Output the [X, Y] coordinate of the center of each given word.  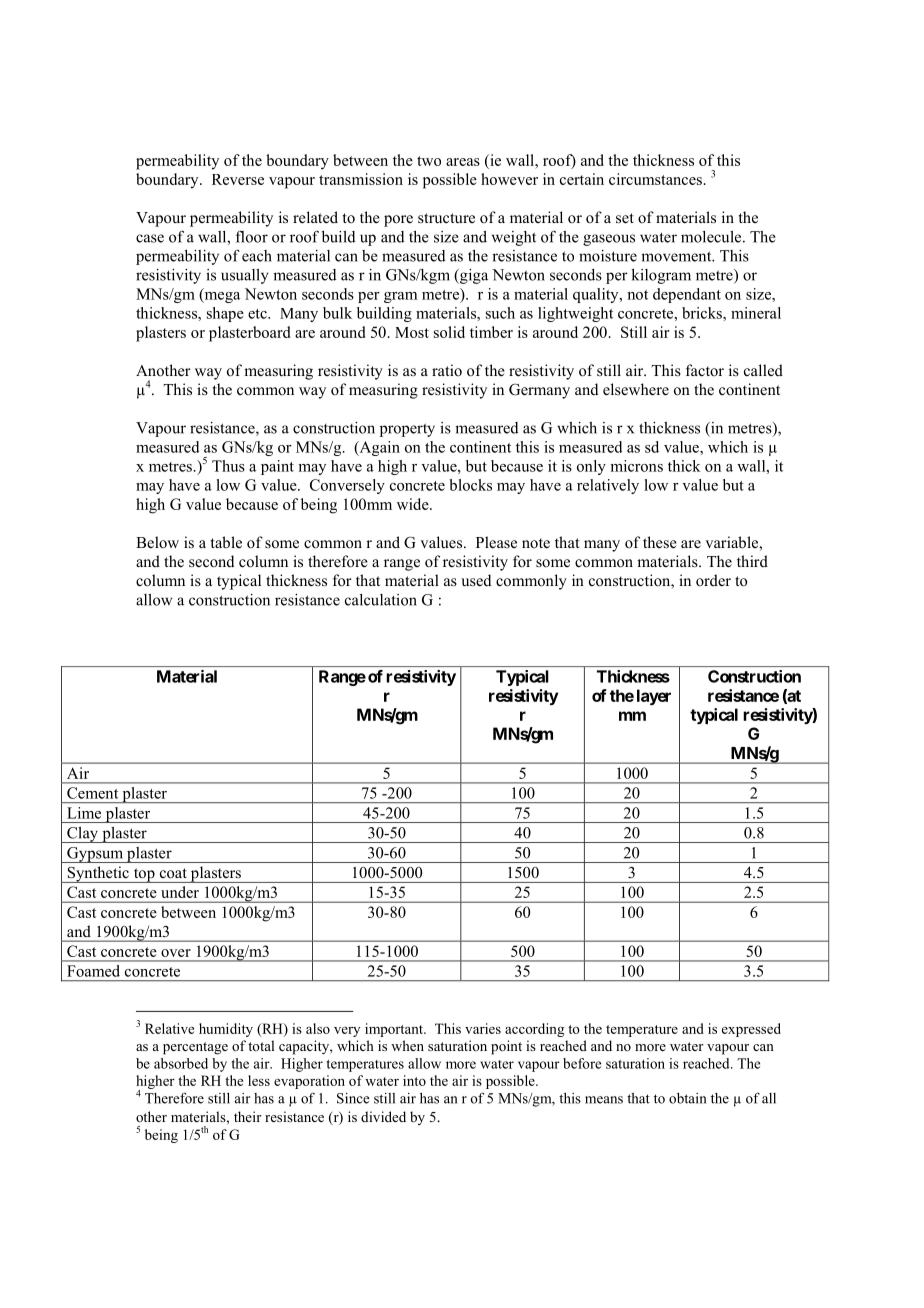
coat [173, 873]
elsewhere [636, 389]
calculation [381, 600]
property [407, 430]
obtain [687, 1098]
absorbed [181, 1063]
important [395, 1030]
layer [654, 697]
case [150, 238]
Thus [228, 466]
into [414, 1080]
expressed [751, 1030]
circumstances [655, 179]
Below [157, 542]
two [429, 161]
